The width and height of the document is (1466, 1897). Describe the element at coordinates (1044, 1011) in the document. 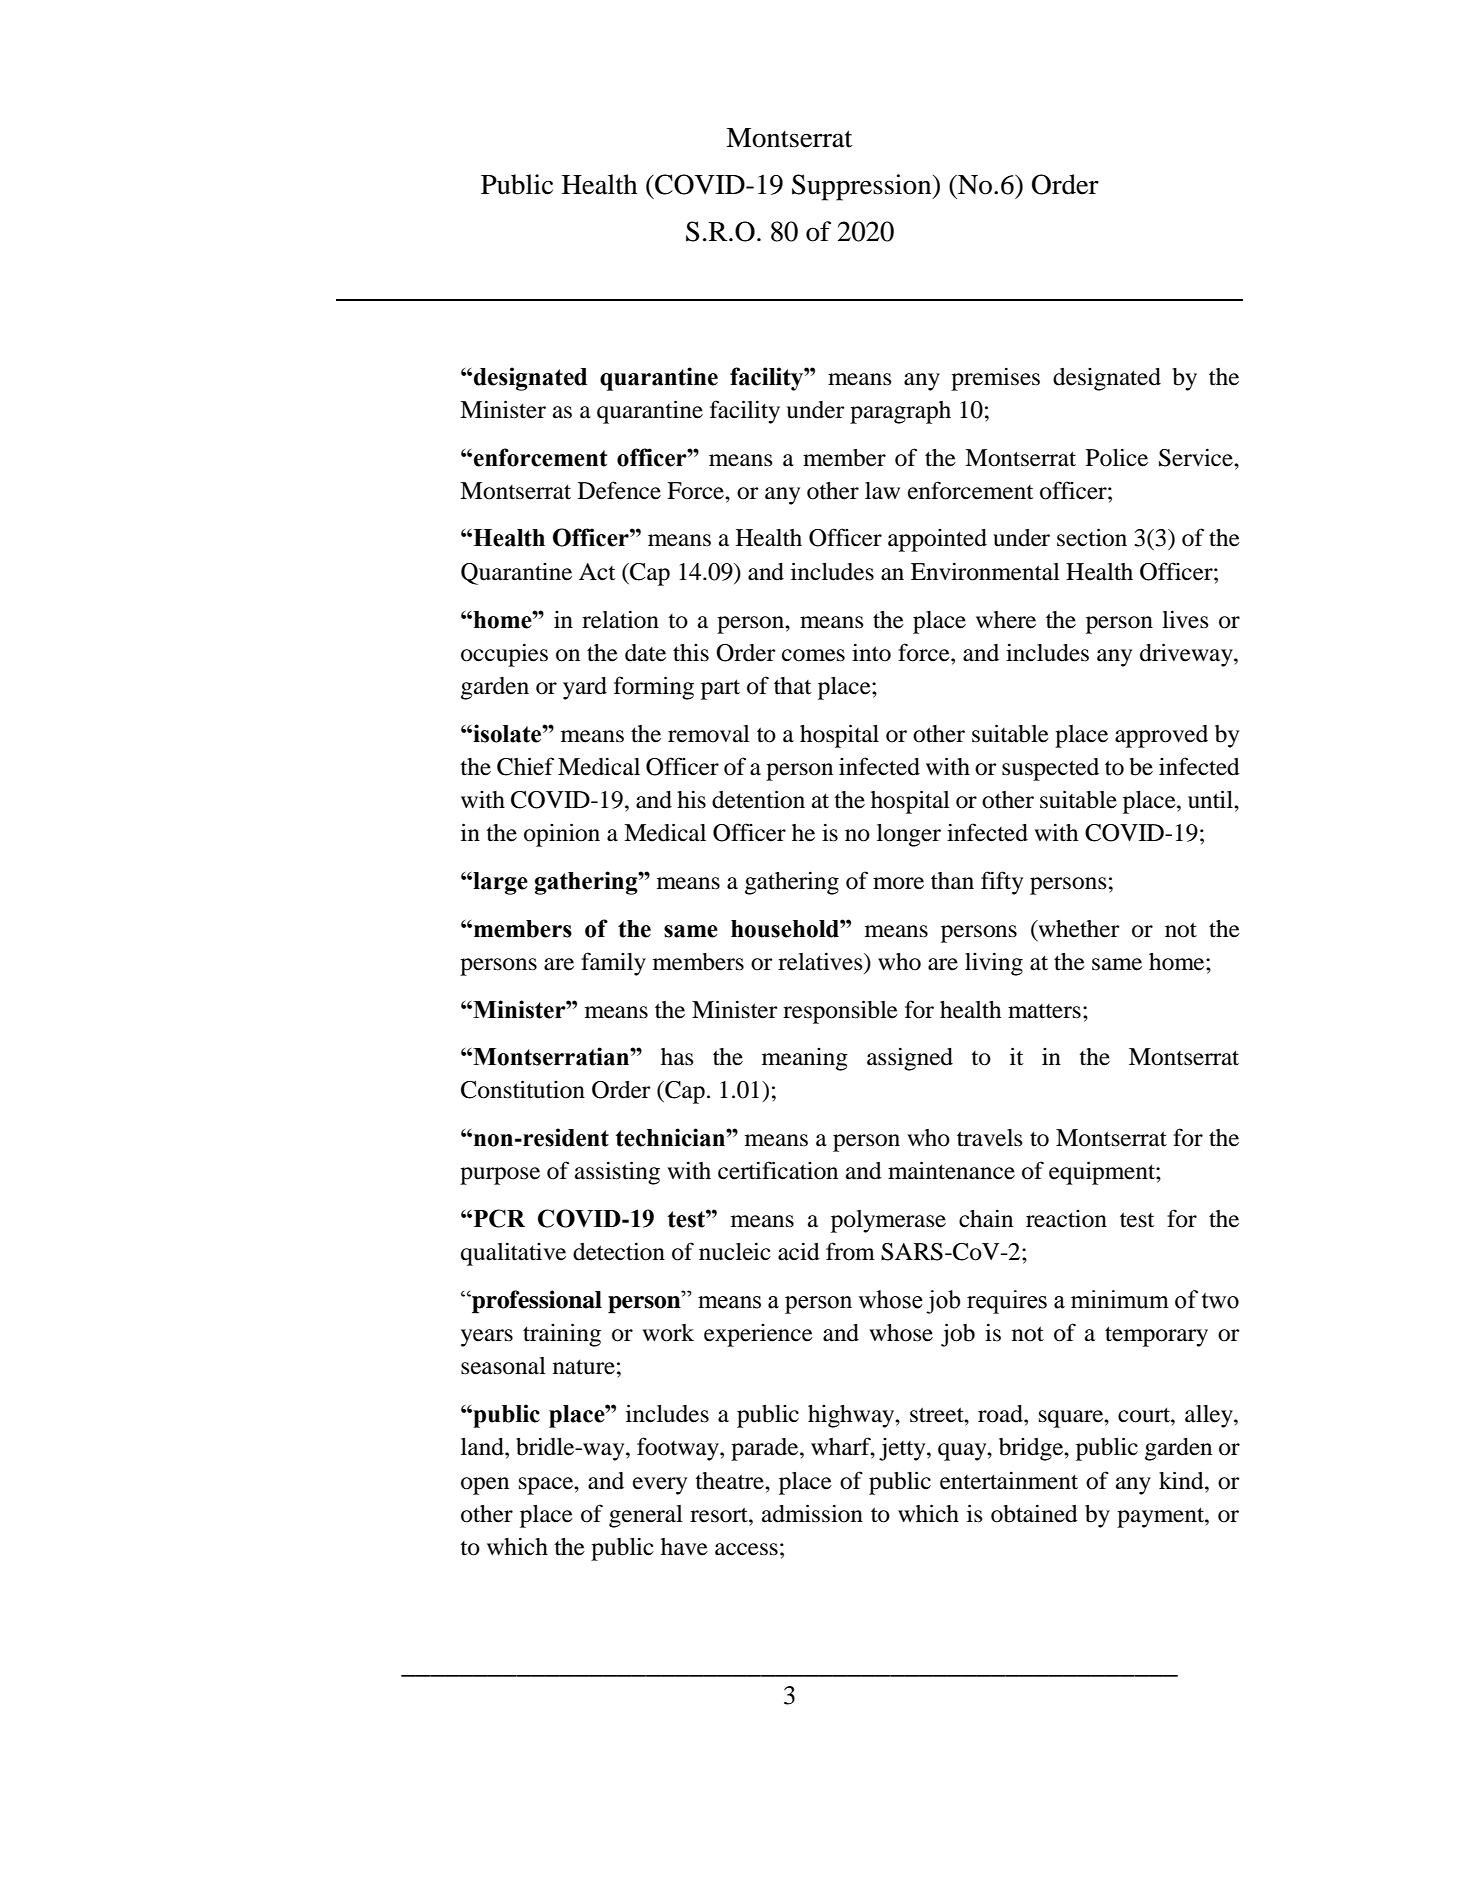

I see `matters` at that location.
